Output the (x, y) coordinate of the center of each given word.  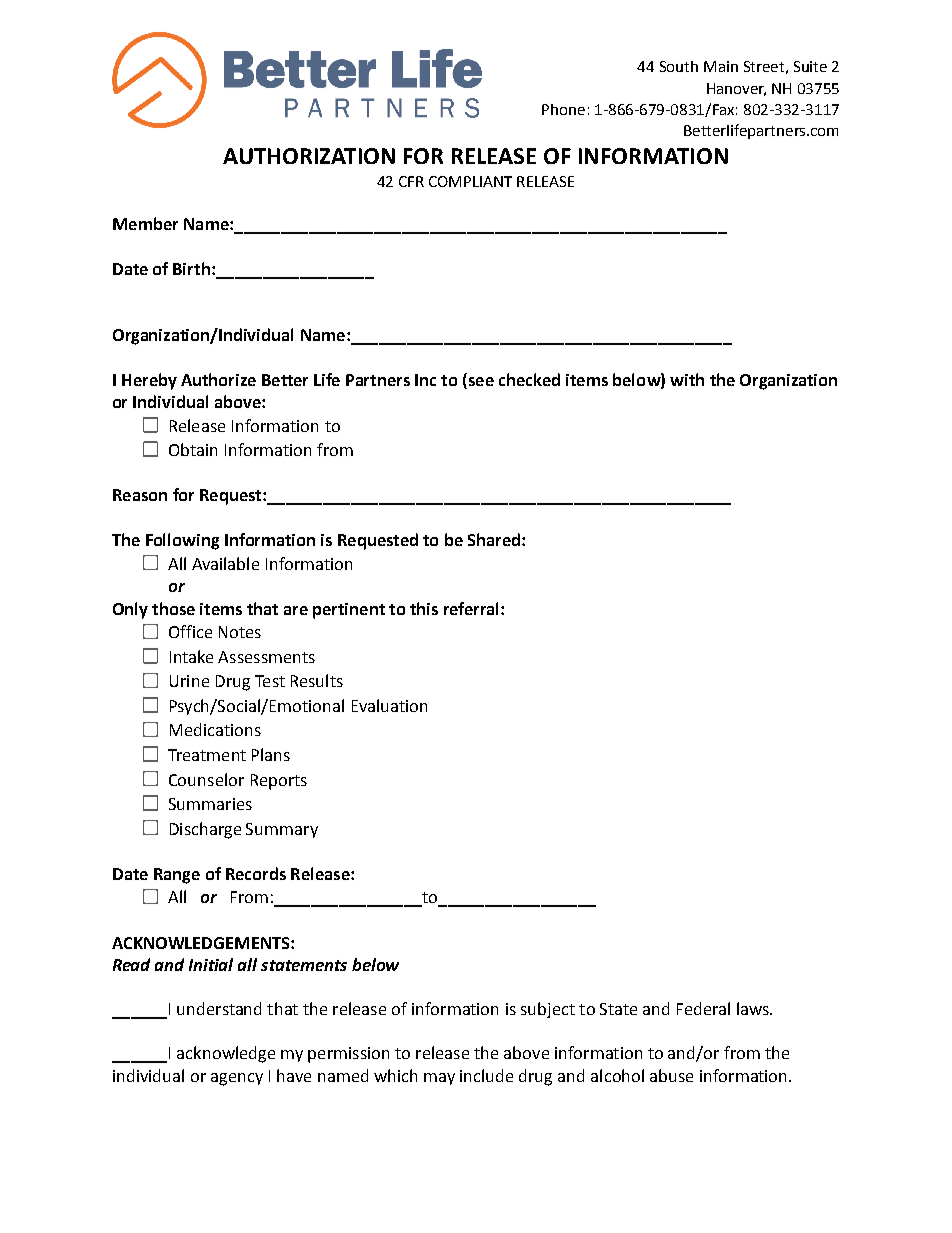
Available (225, 563)
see (481, 381)
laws (754, 1008)
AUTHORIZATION (309, 156)
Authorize (218, 379)
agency (237, 1079)
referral (471, 608)
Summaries (210, 804)
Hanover (736, 89)
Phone (563, 109)
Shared (495, 539)
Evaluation (389, 705)
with (687, 379)
